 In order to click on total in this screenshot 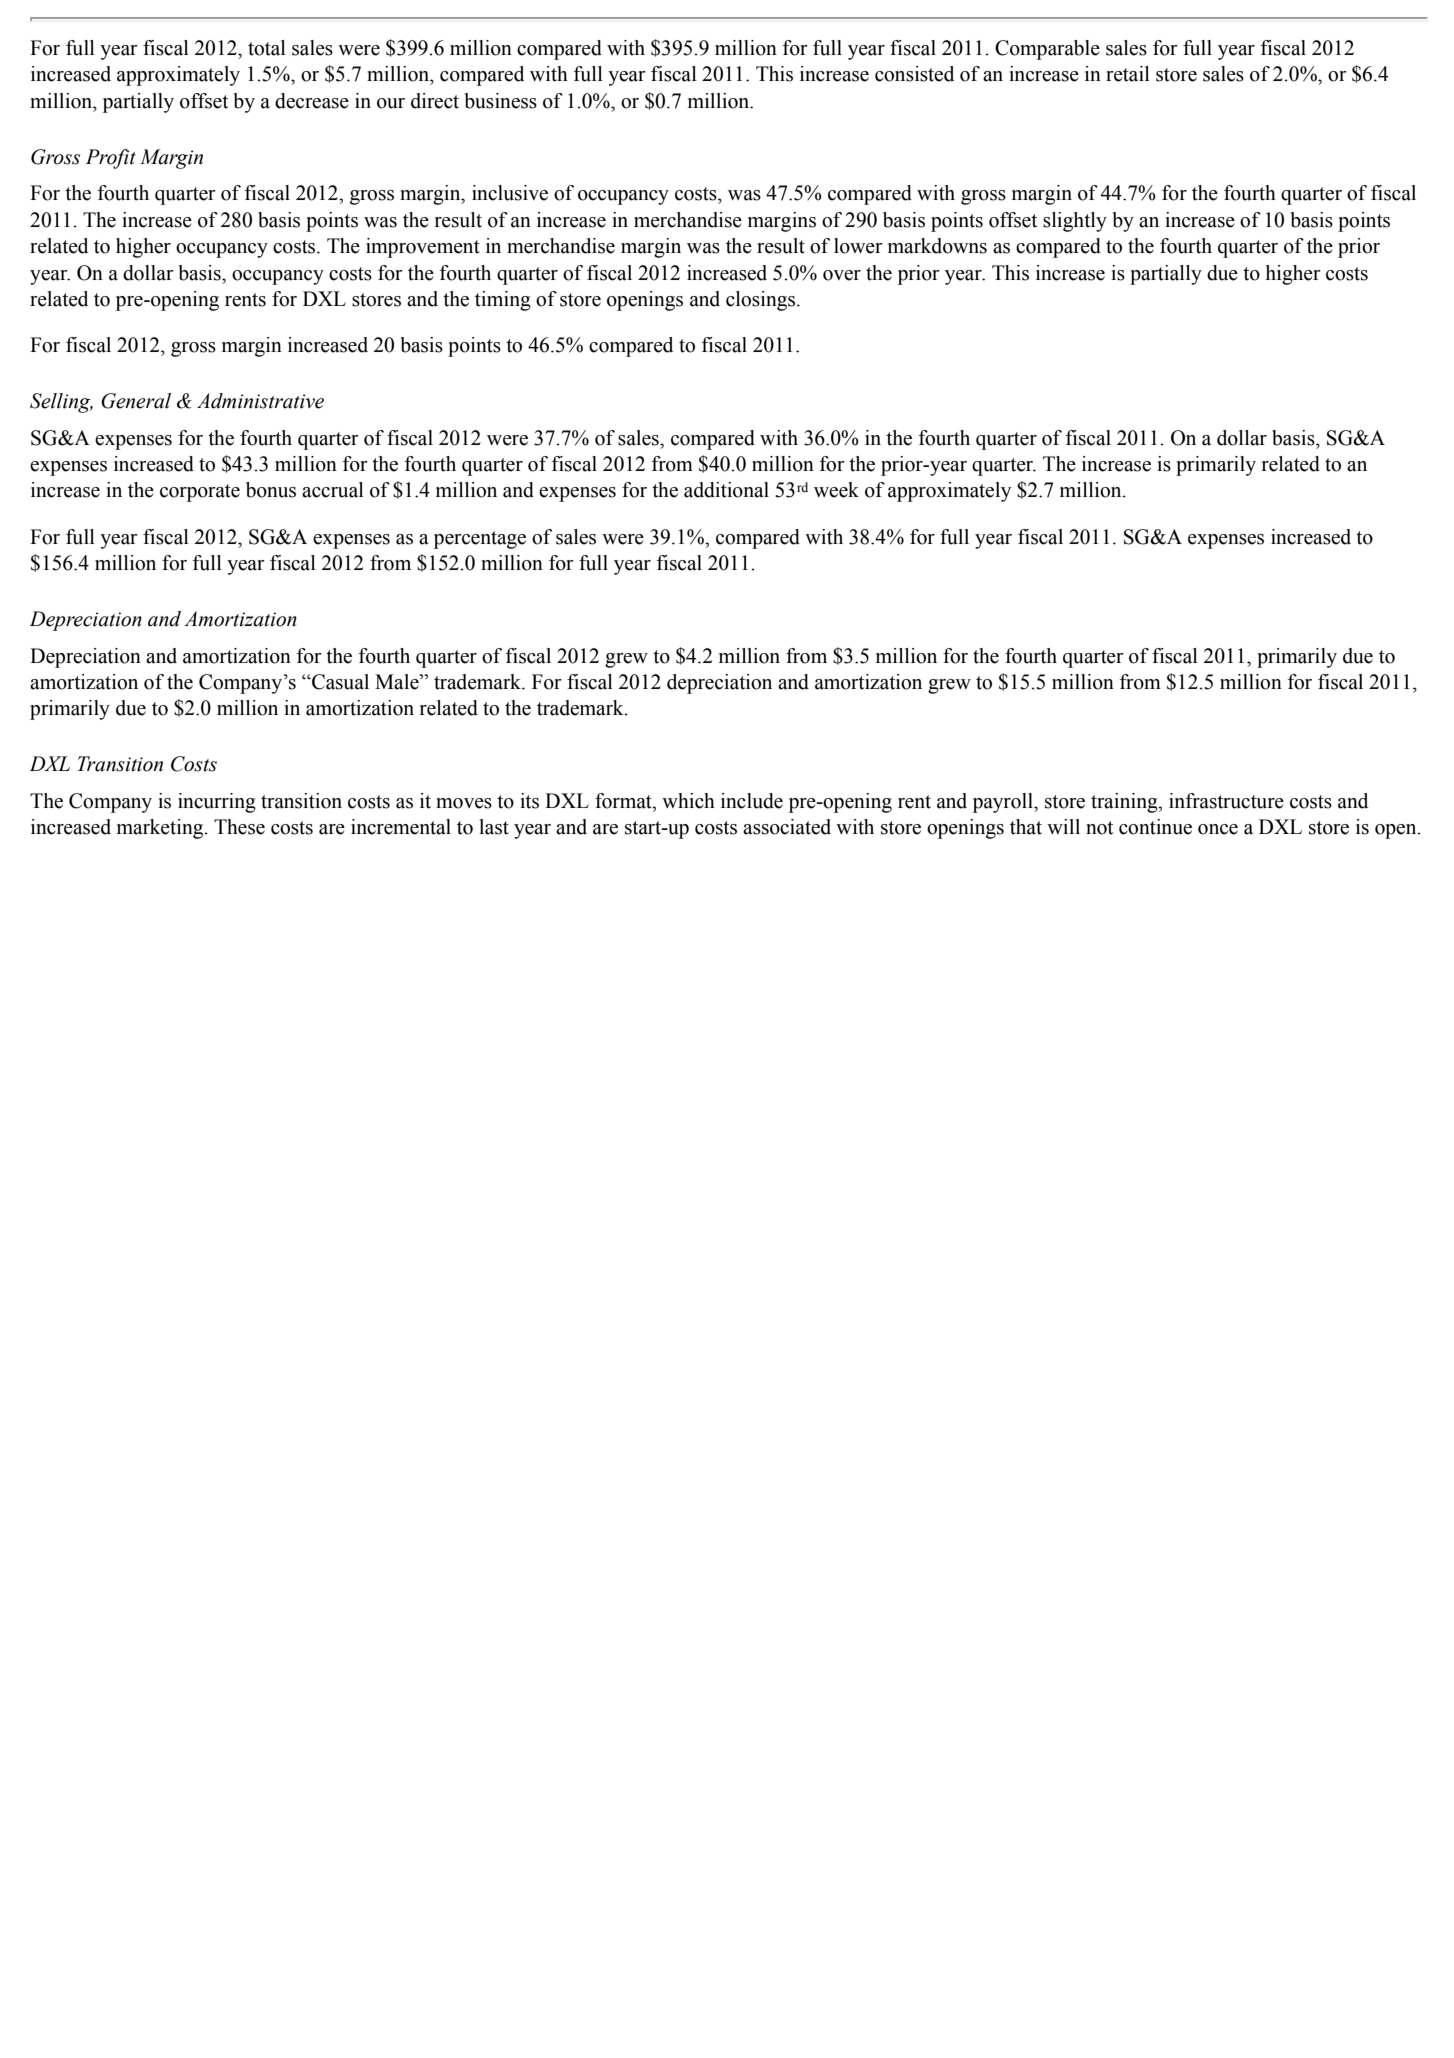, I will do `click(267, 48)`.
